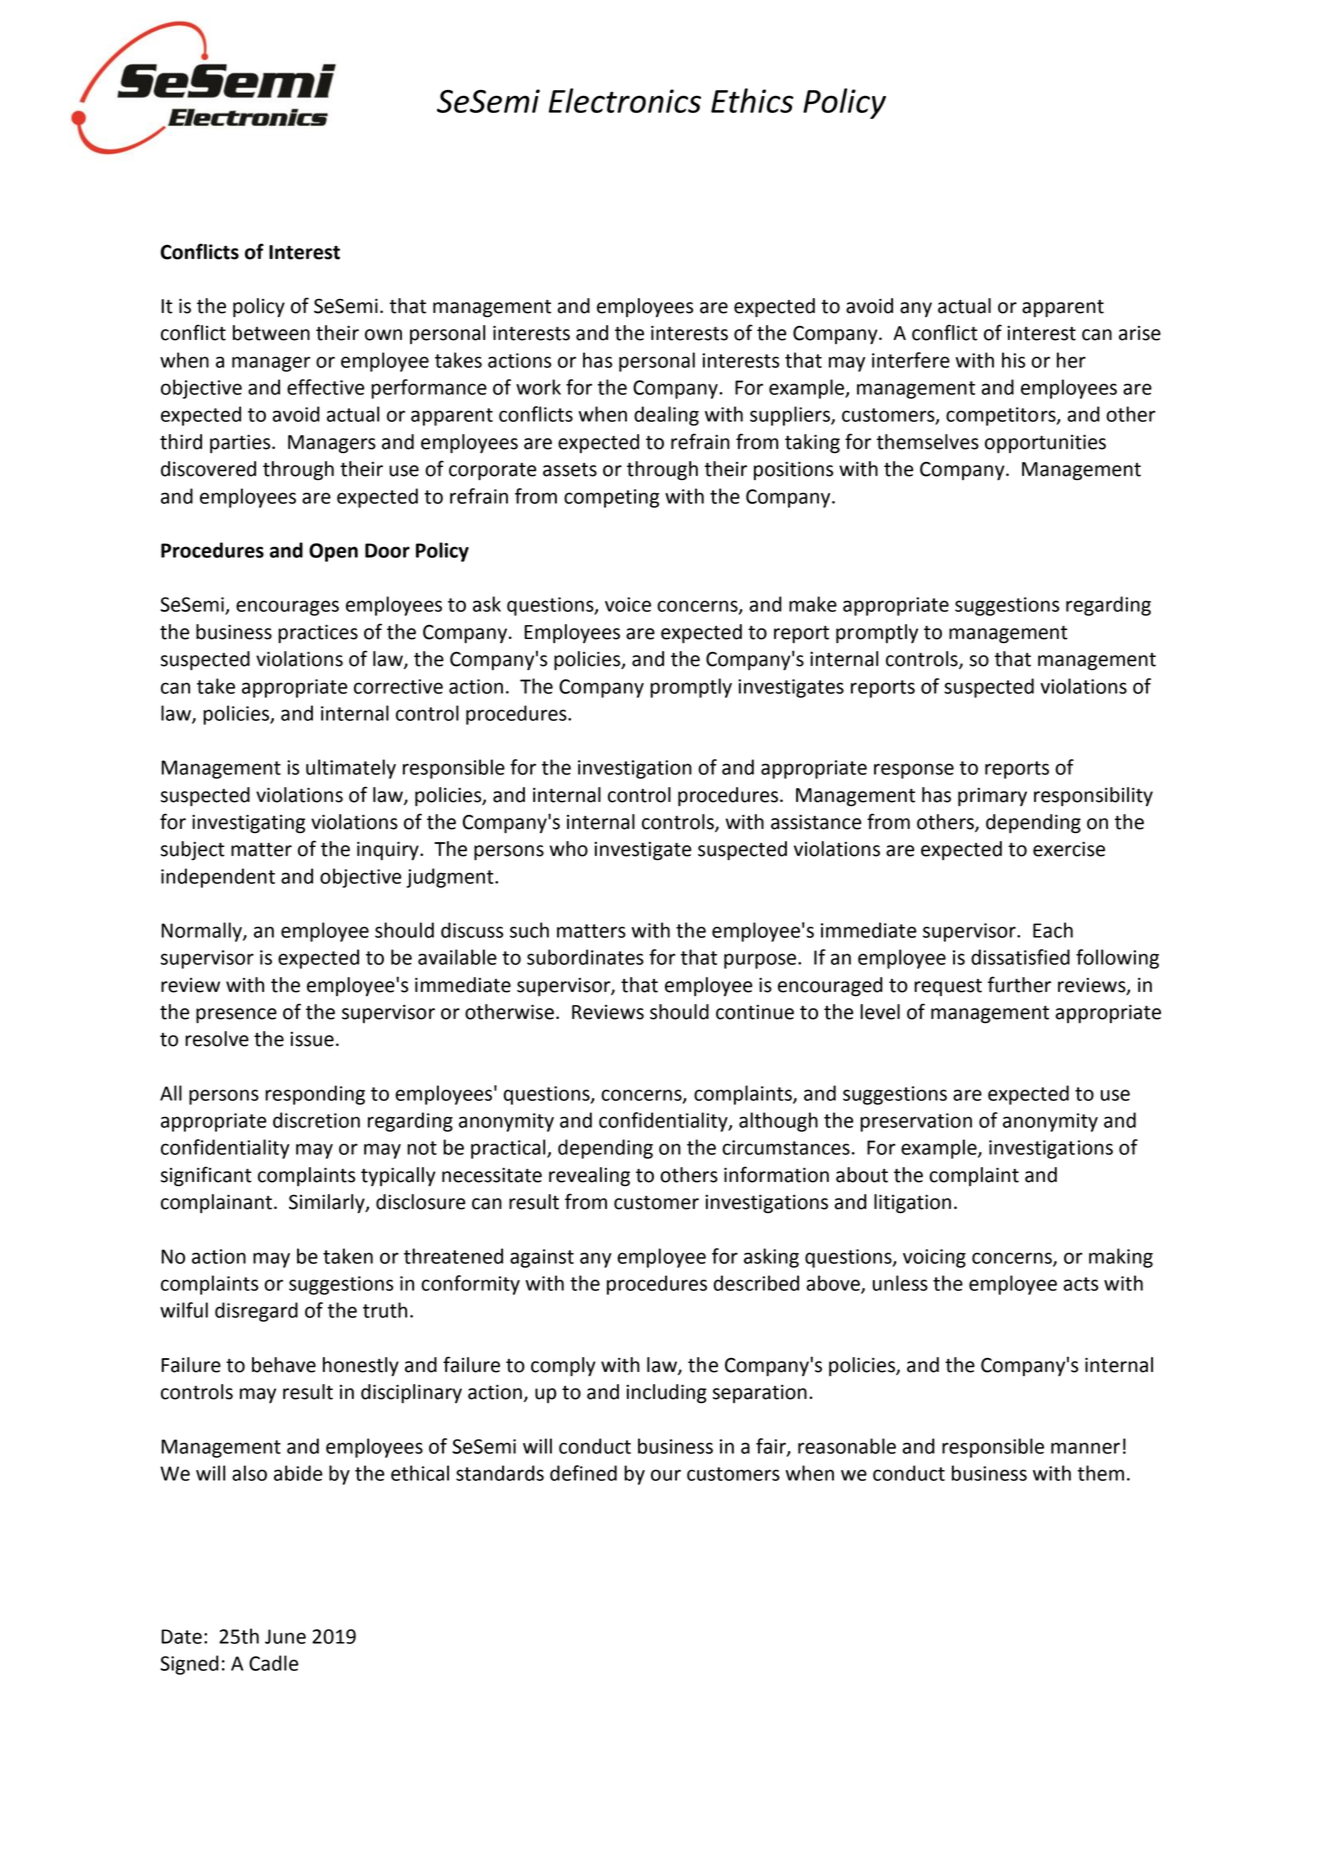 This document has width=1323, height=1872. What do you see at coordinates (218, 878) in the document?
I see `independent` at bounding box center [218, 878].
